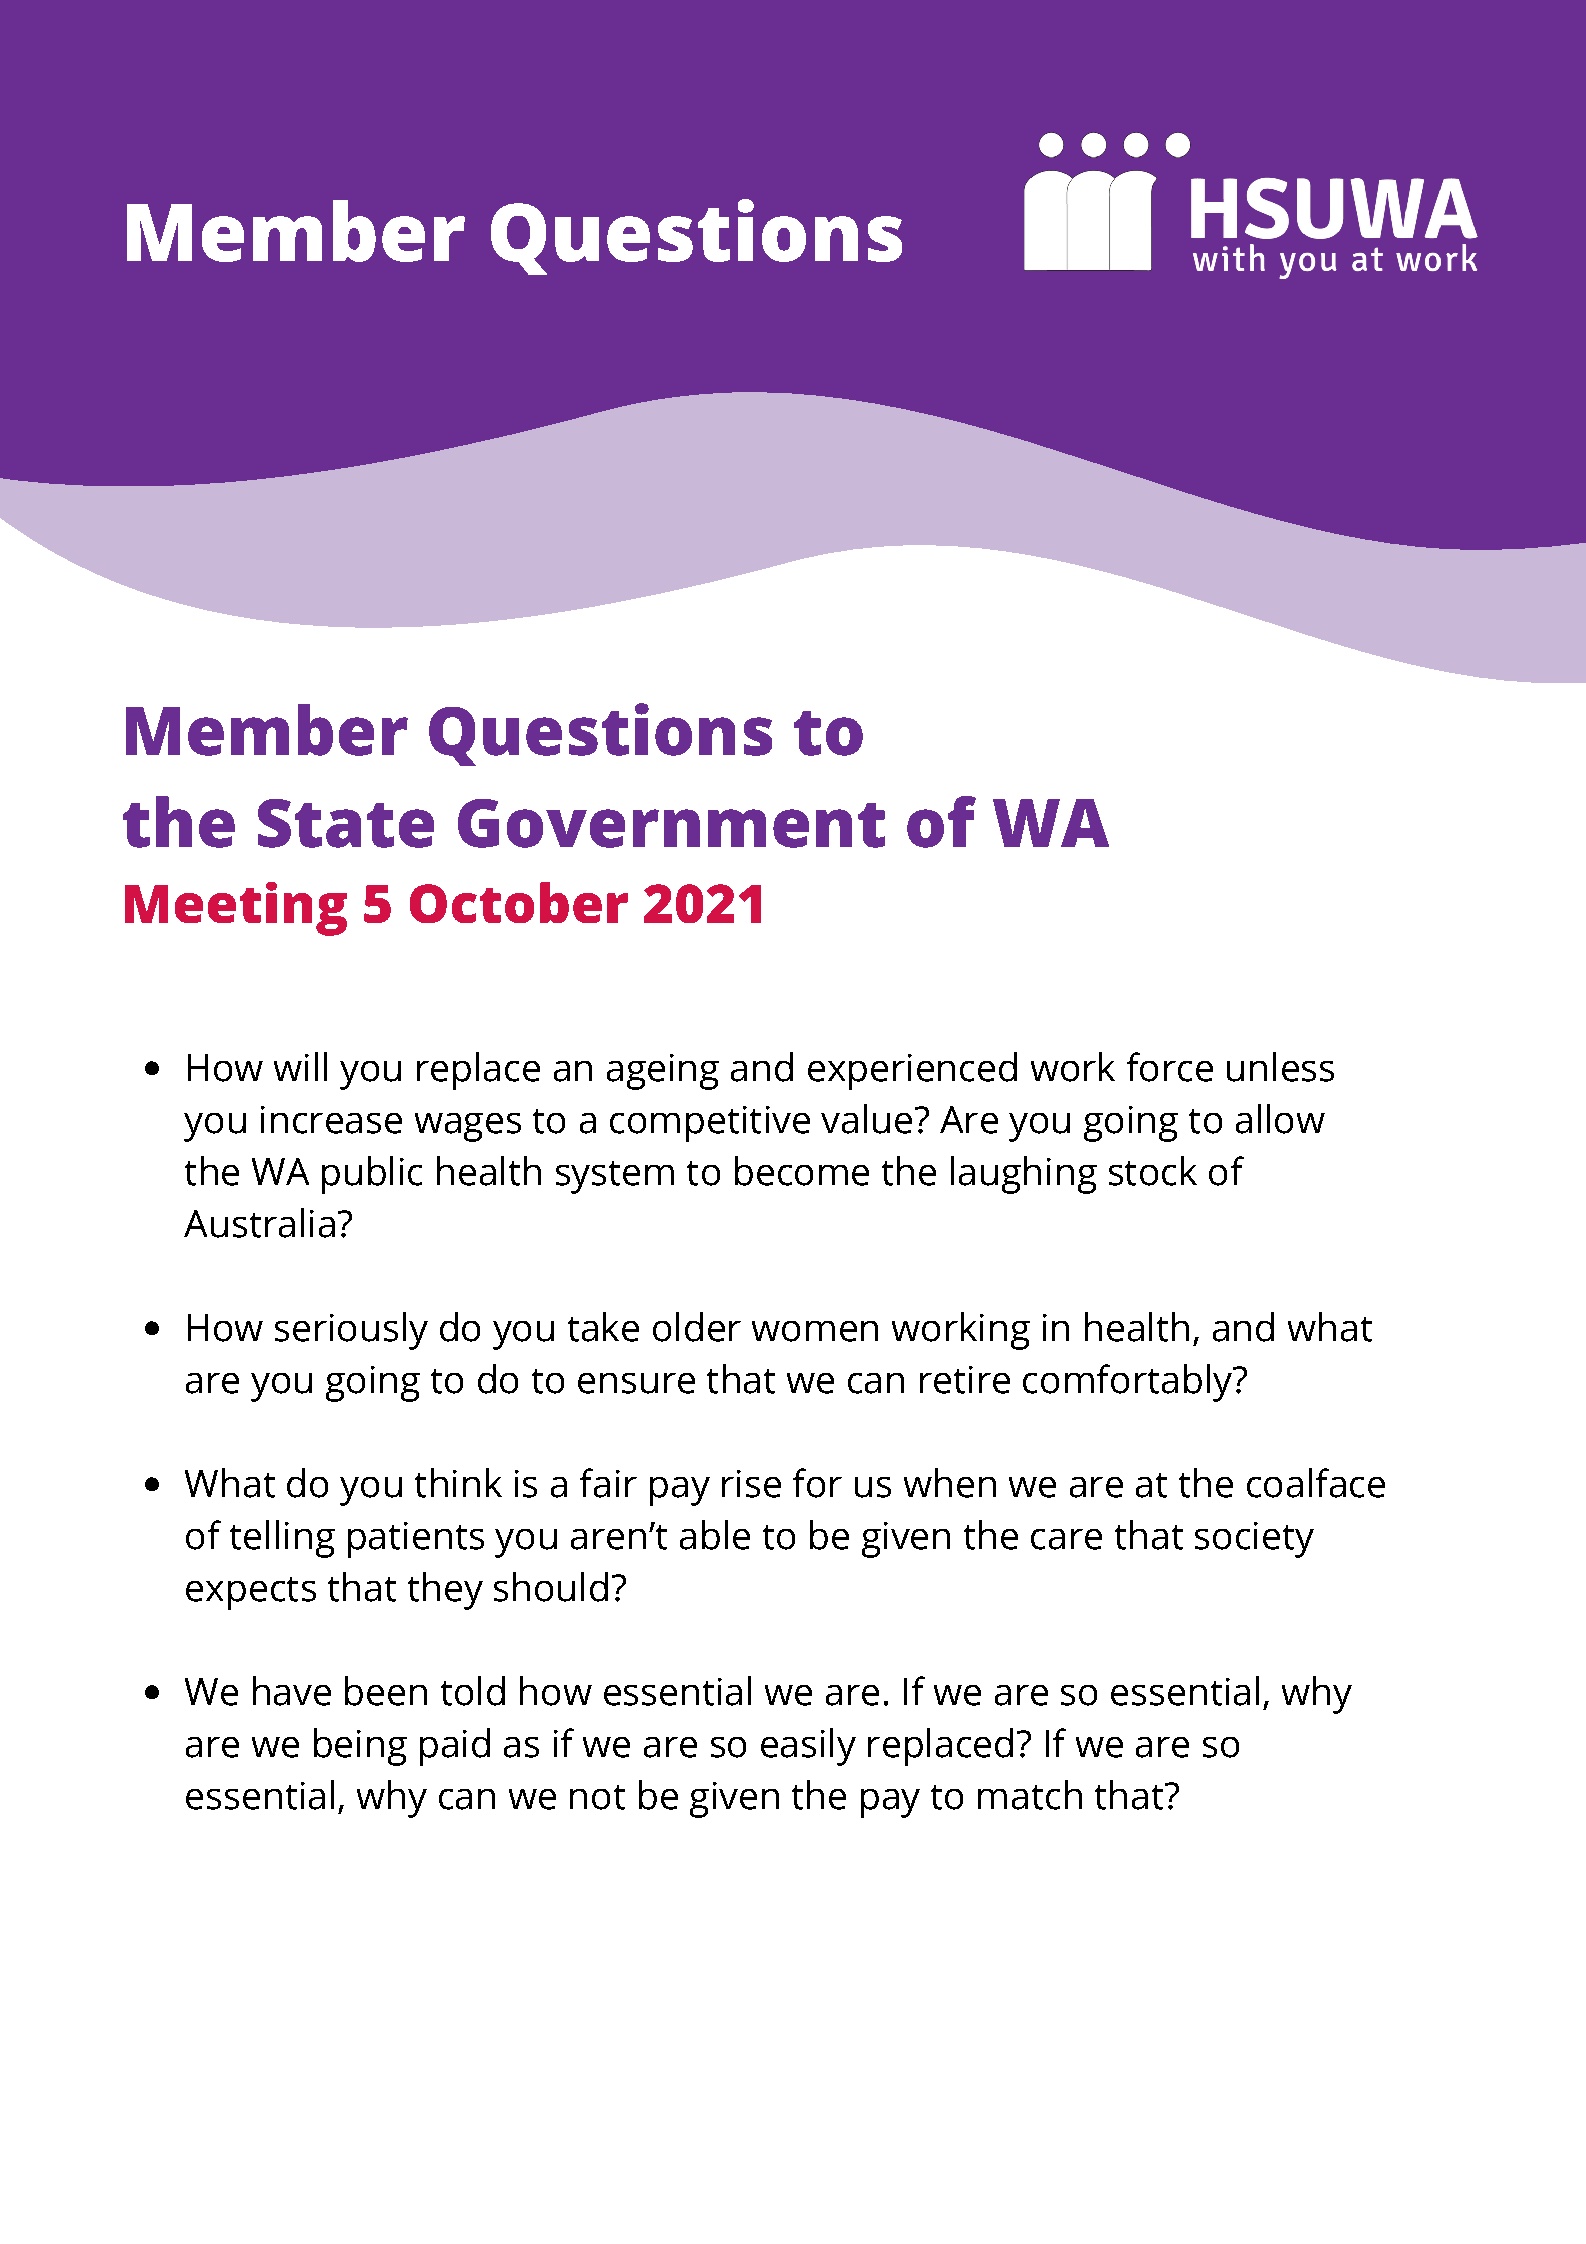 The image size is (1586, 2244). I want to click on patients, so click(416, 1540).
